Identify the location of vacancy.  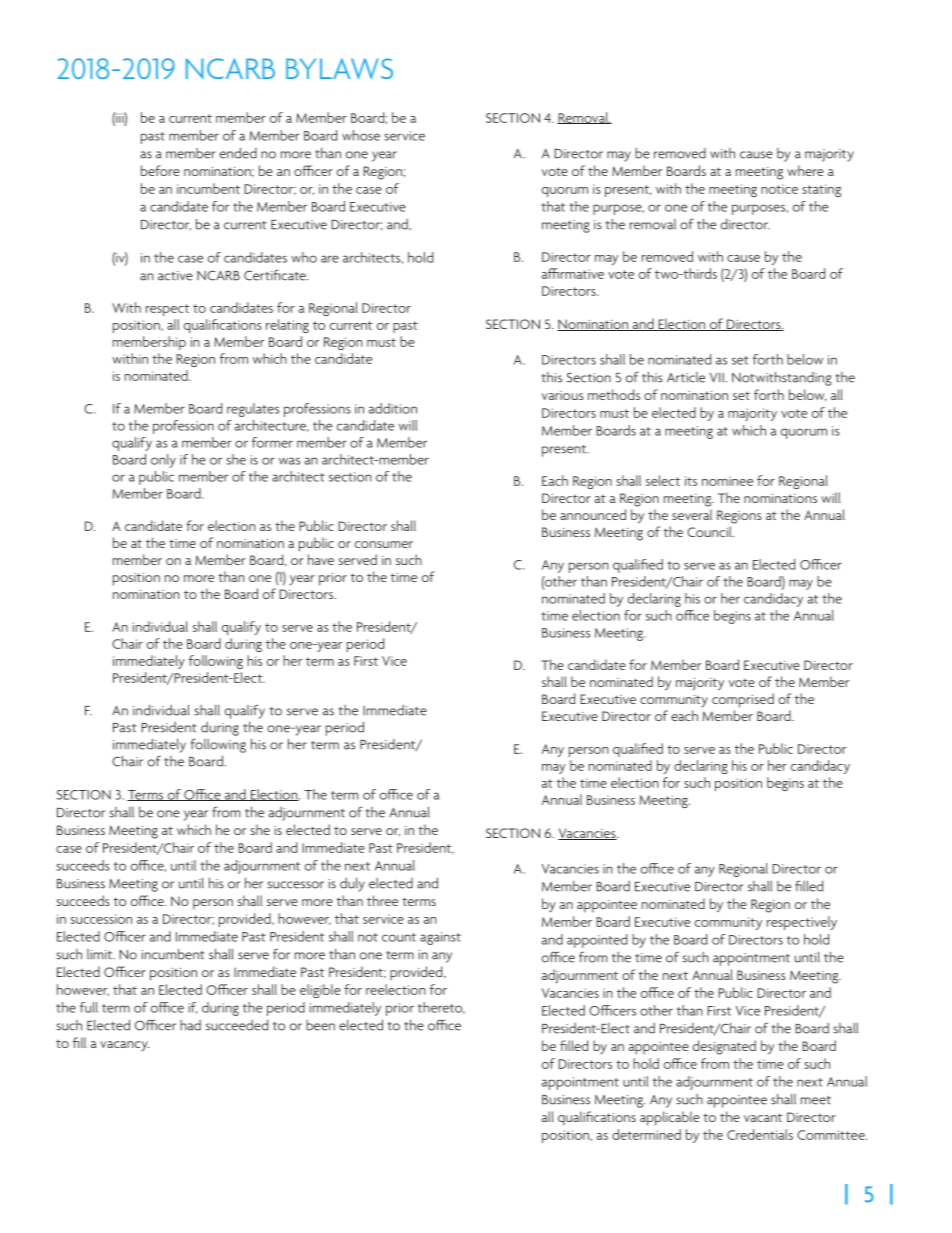
(124, 1046).
